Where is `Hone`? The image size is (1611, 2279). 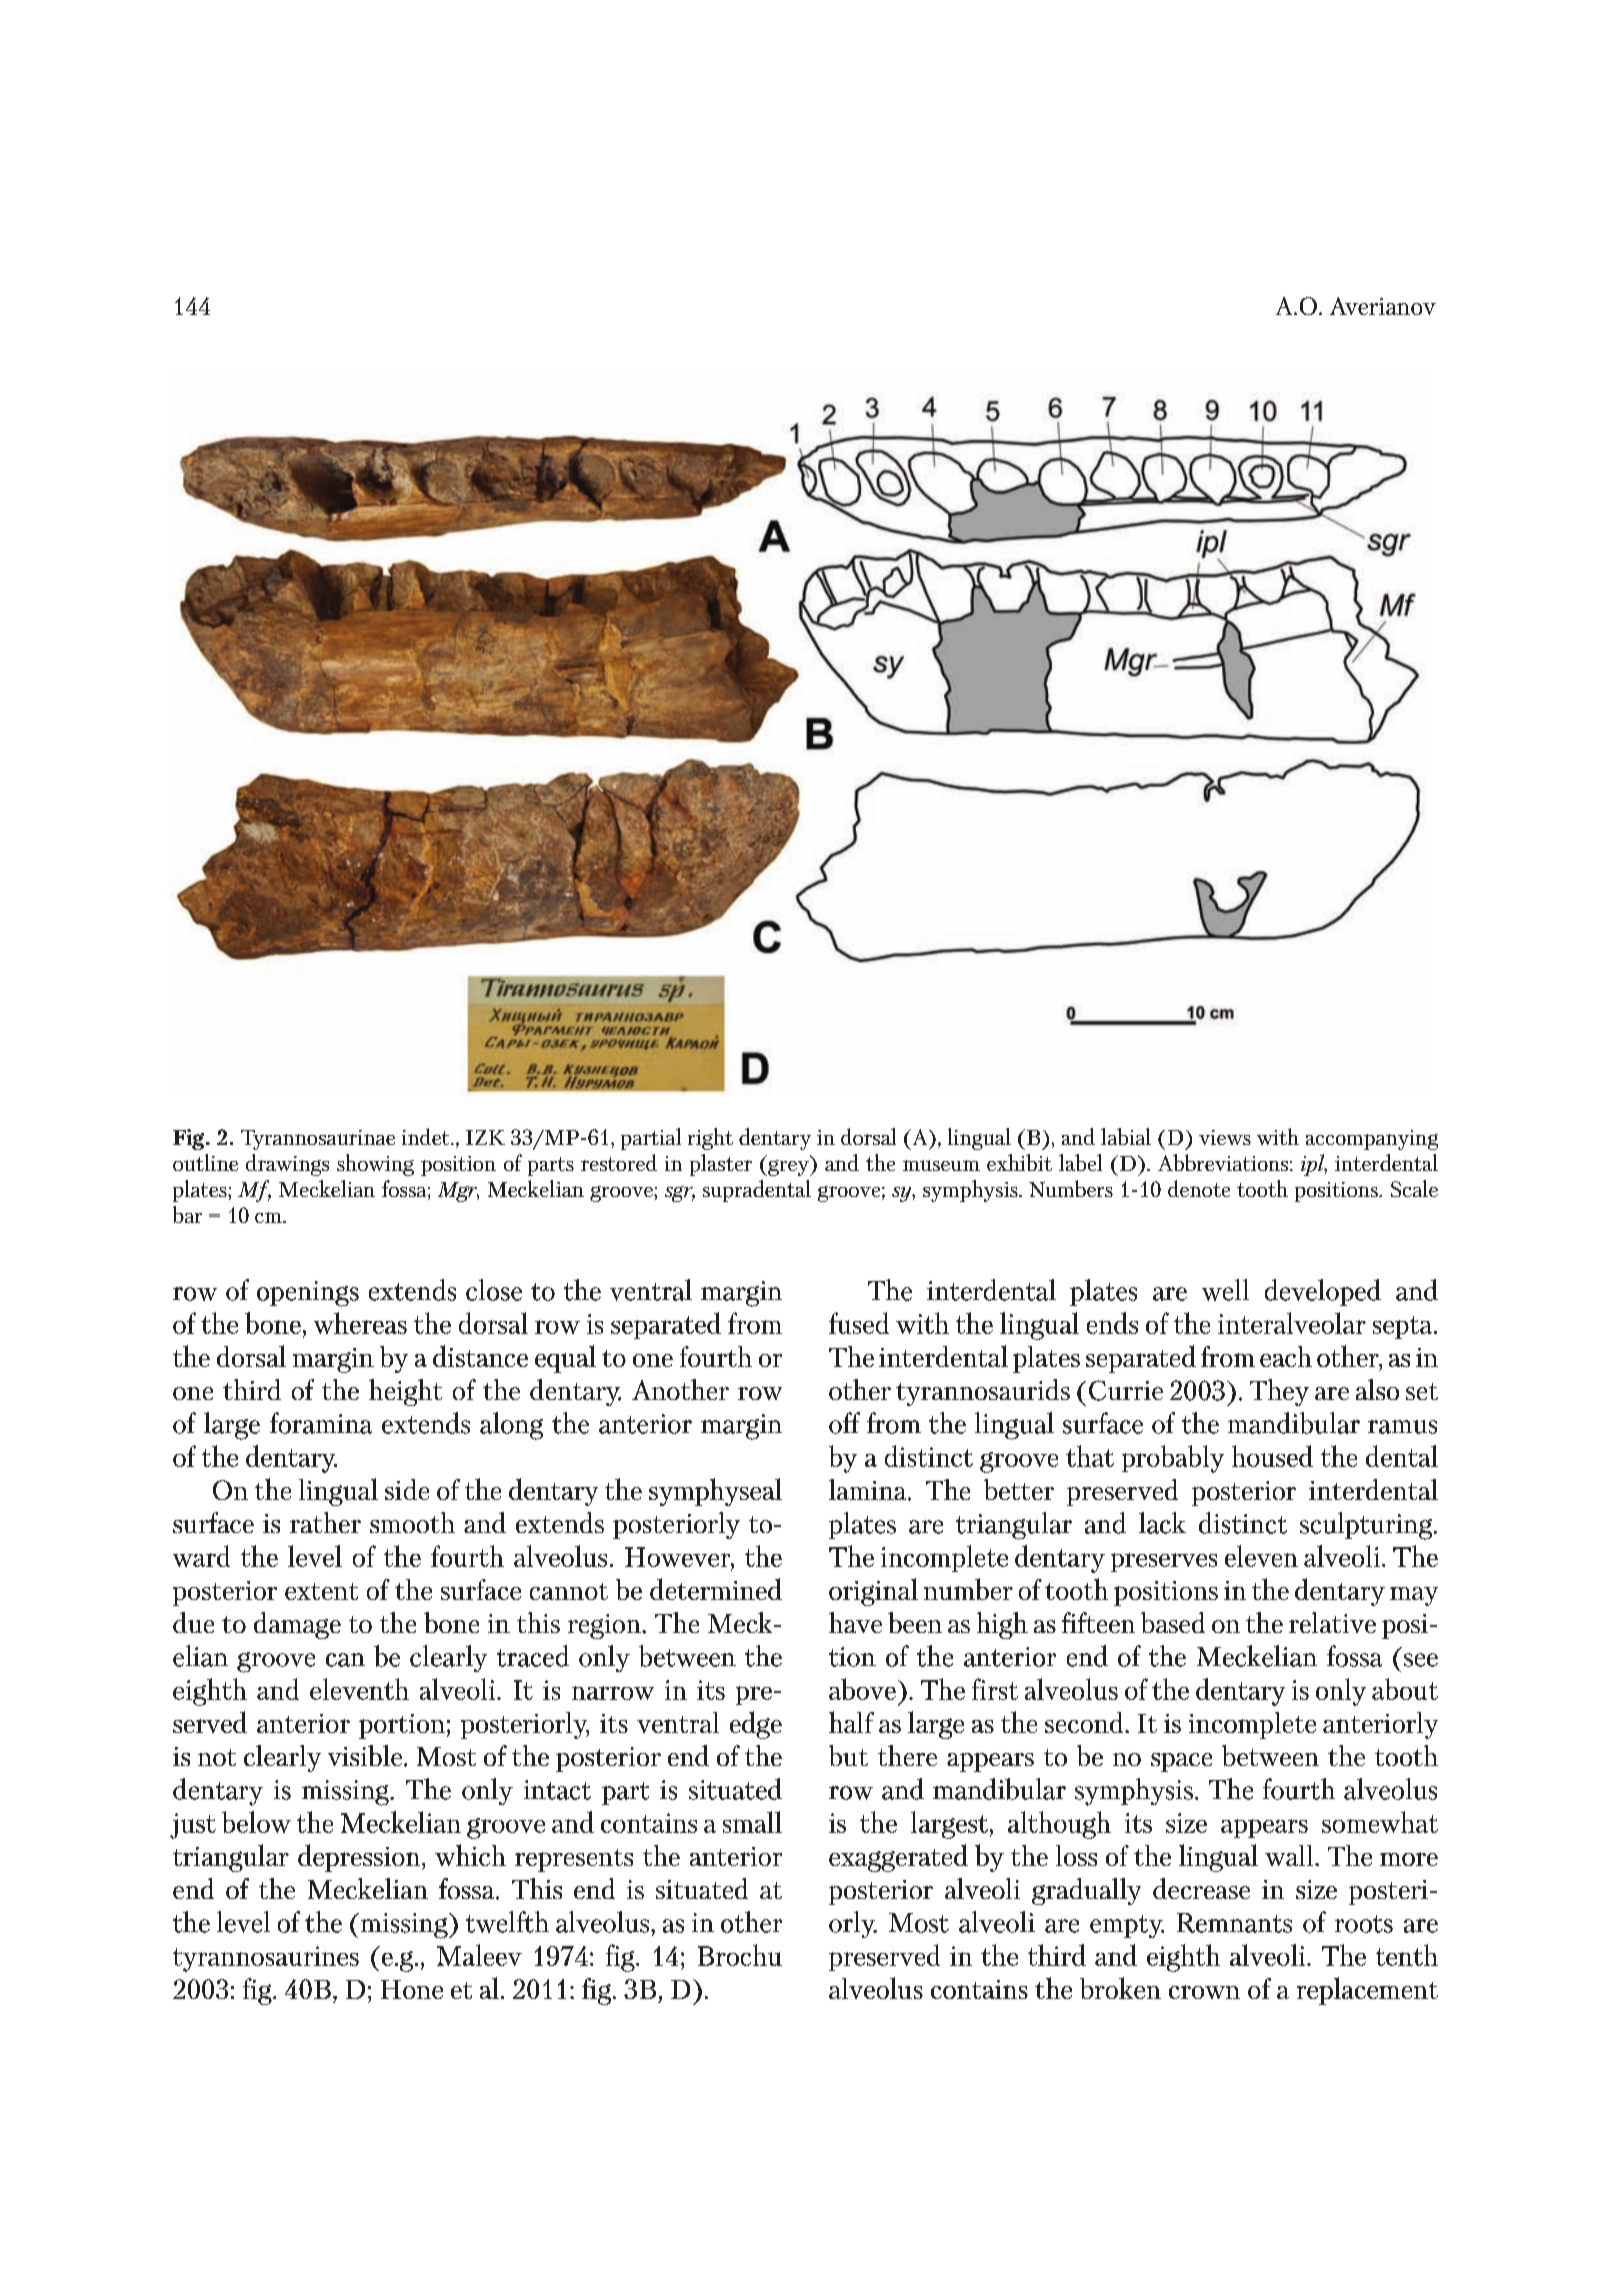
Hone is located at coordinates (412, 1989).
